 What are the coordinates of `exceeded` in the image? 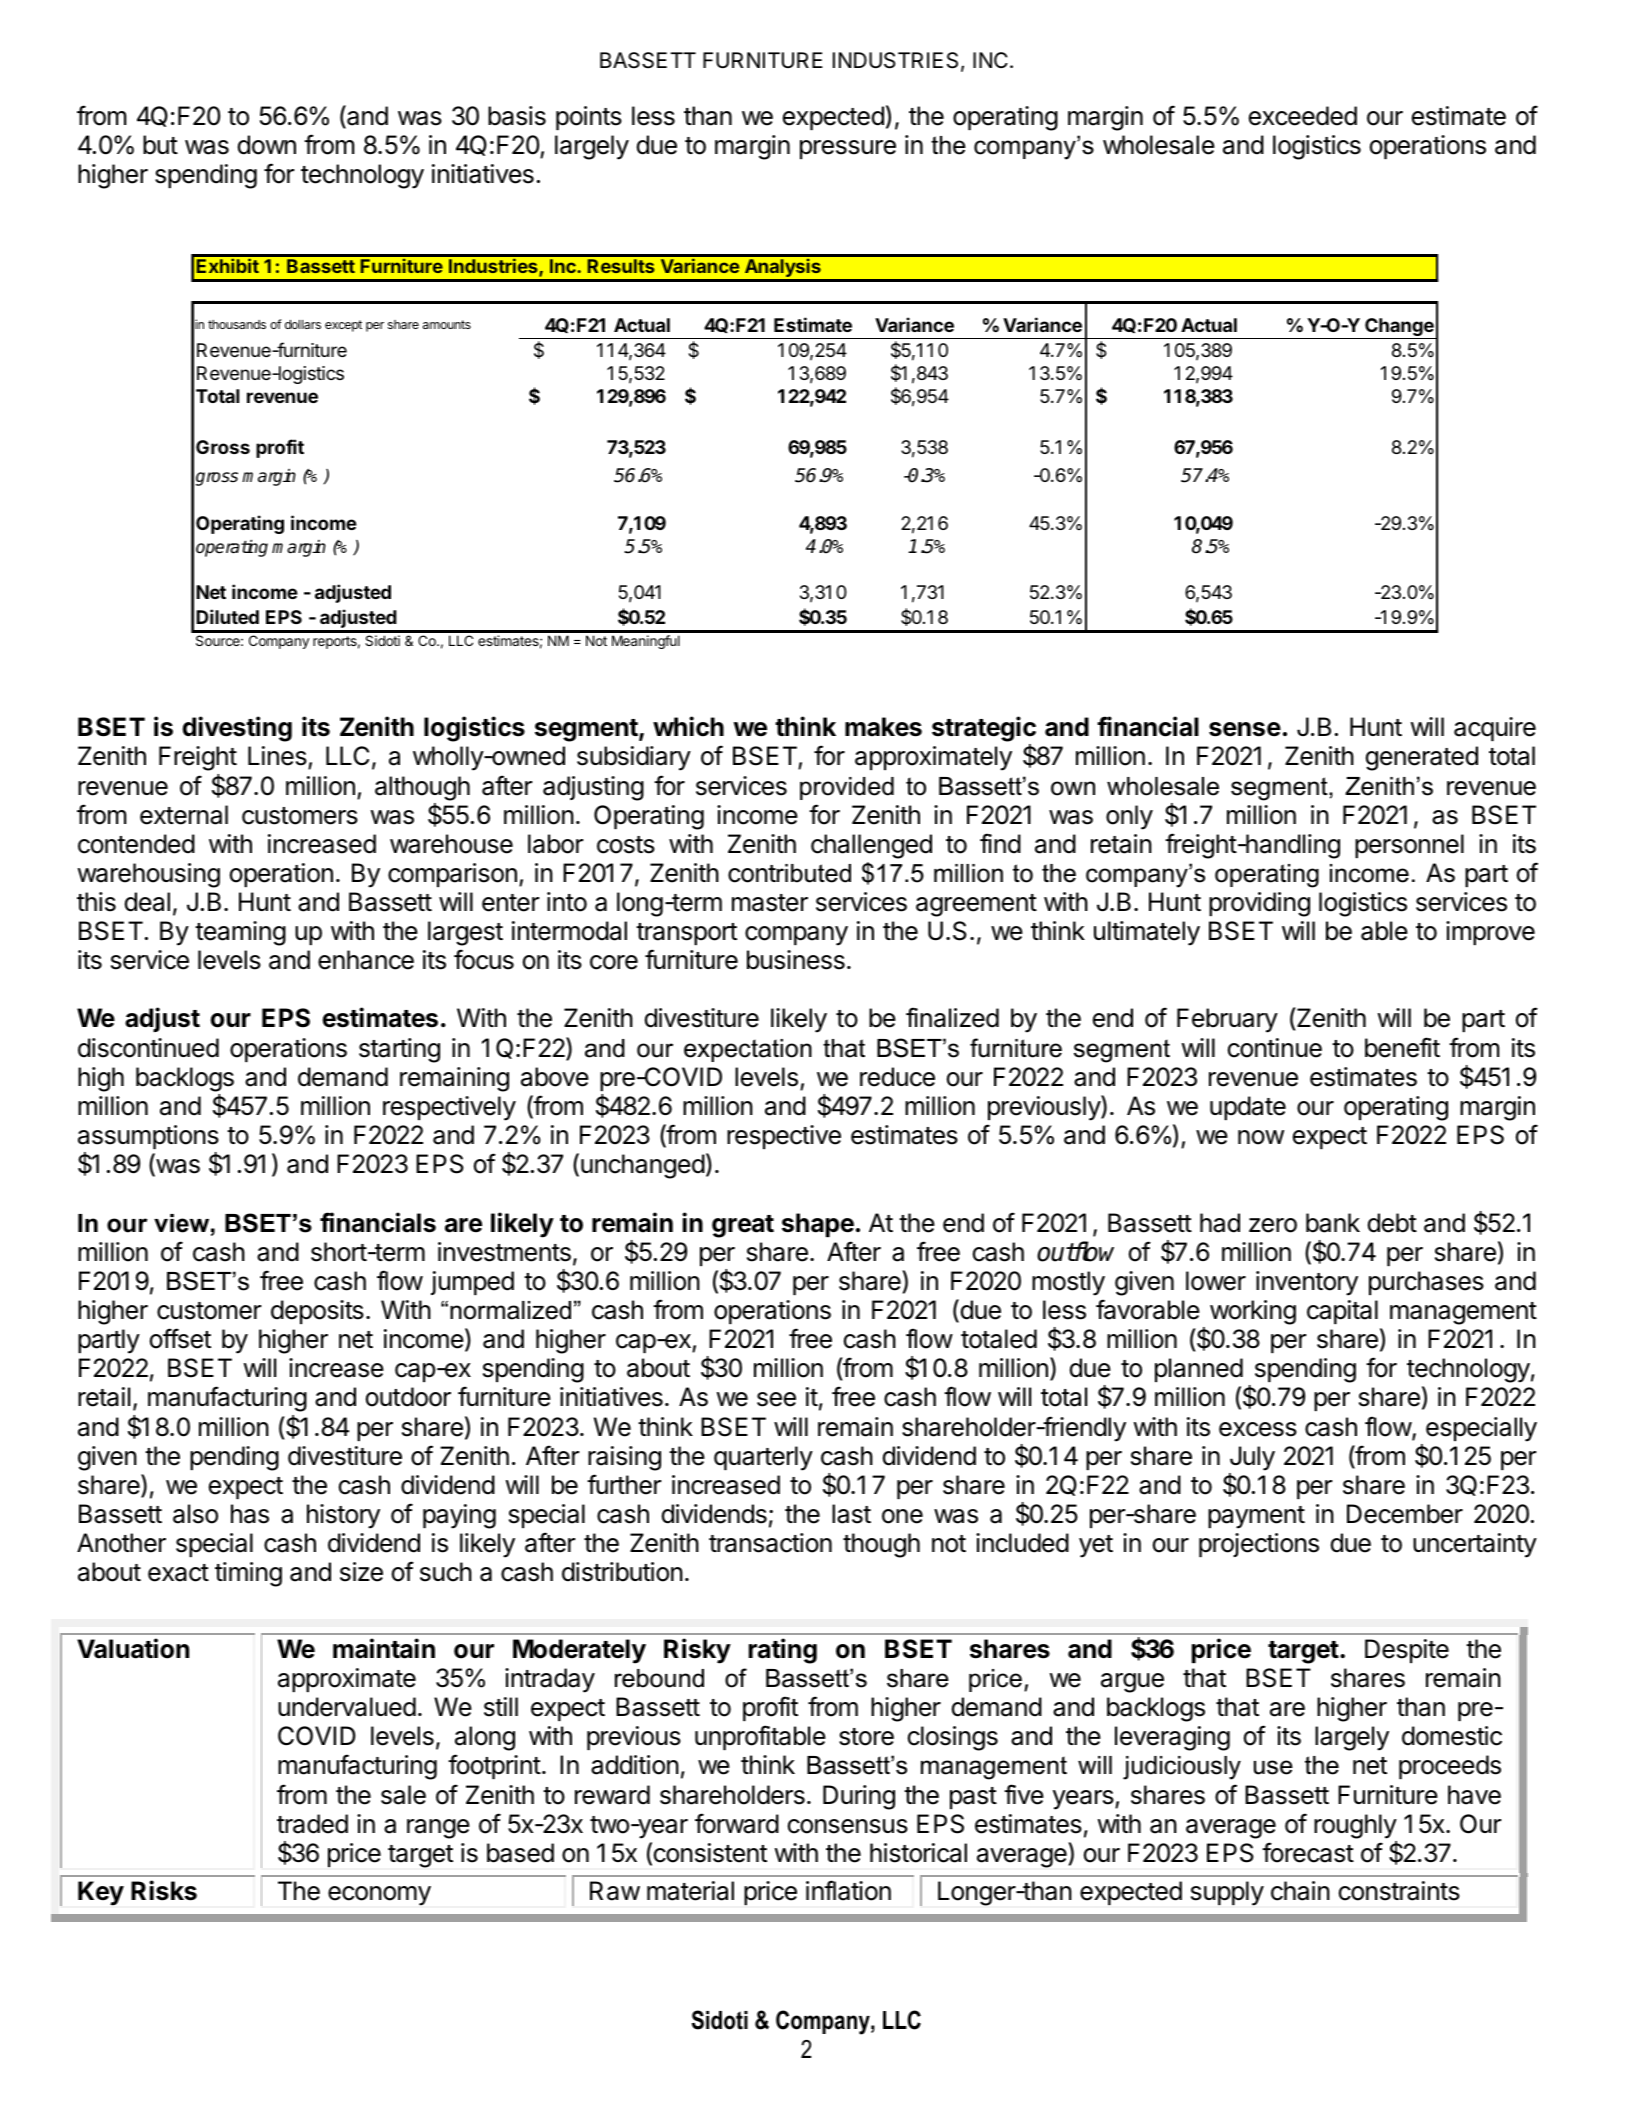 It's located at (1303, 116).
